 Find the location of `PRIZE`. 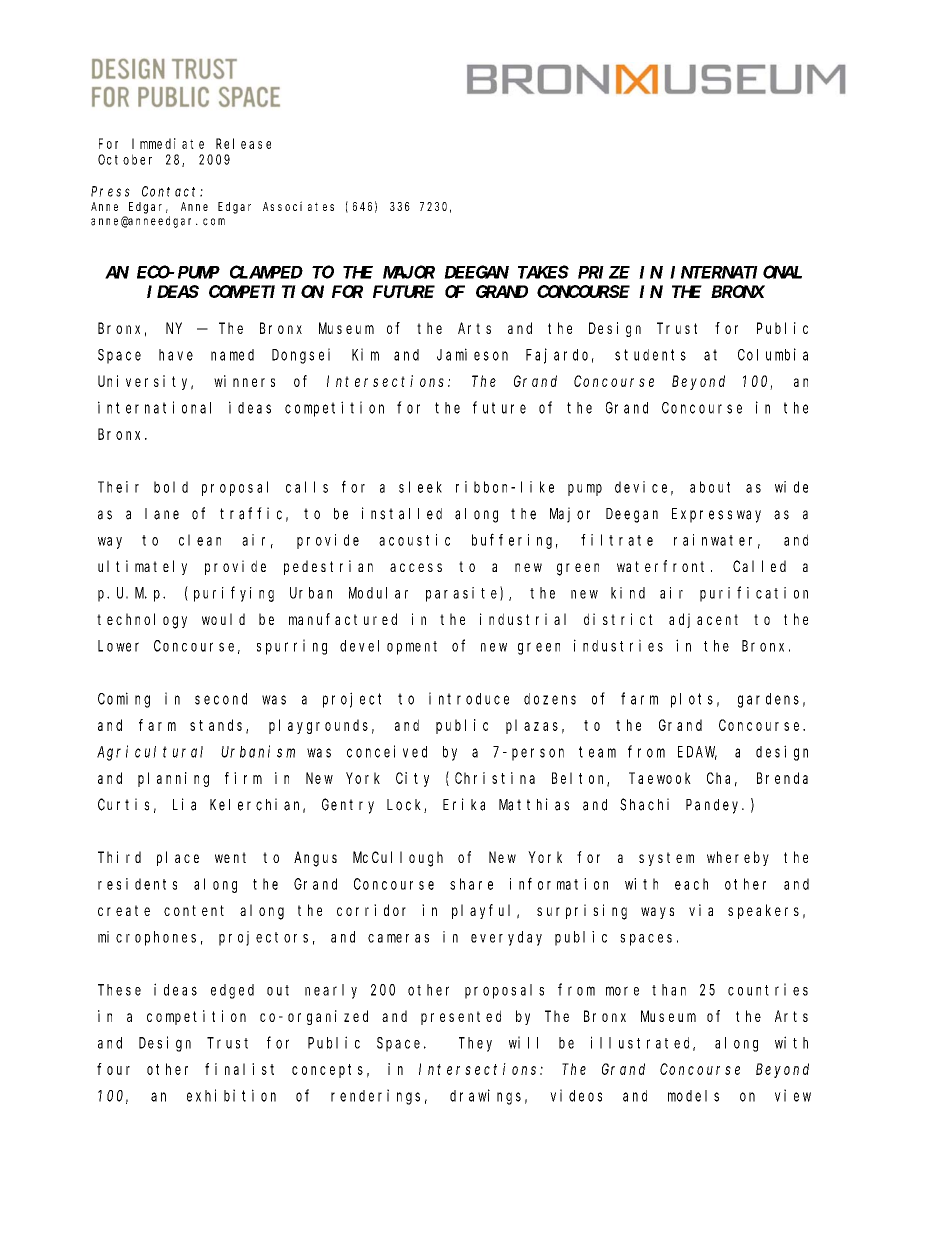

PRIZE is located at coordinates (604, 272).
